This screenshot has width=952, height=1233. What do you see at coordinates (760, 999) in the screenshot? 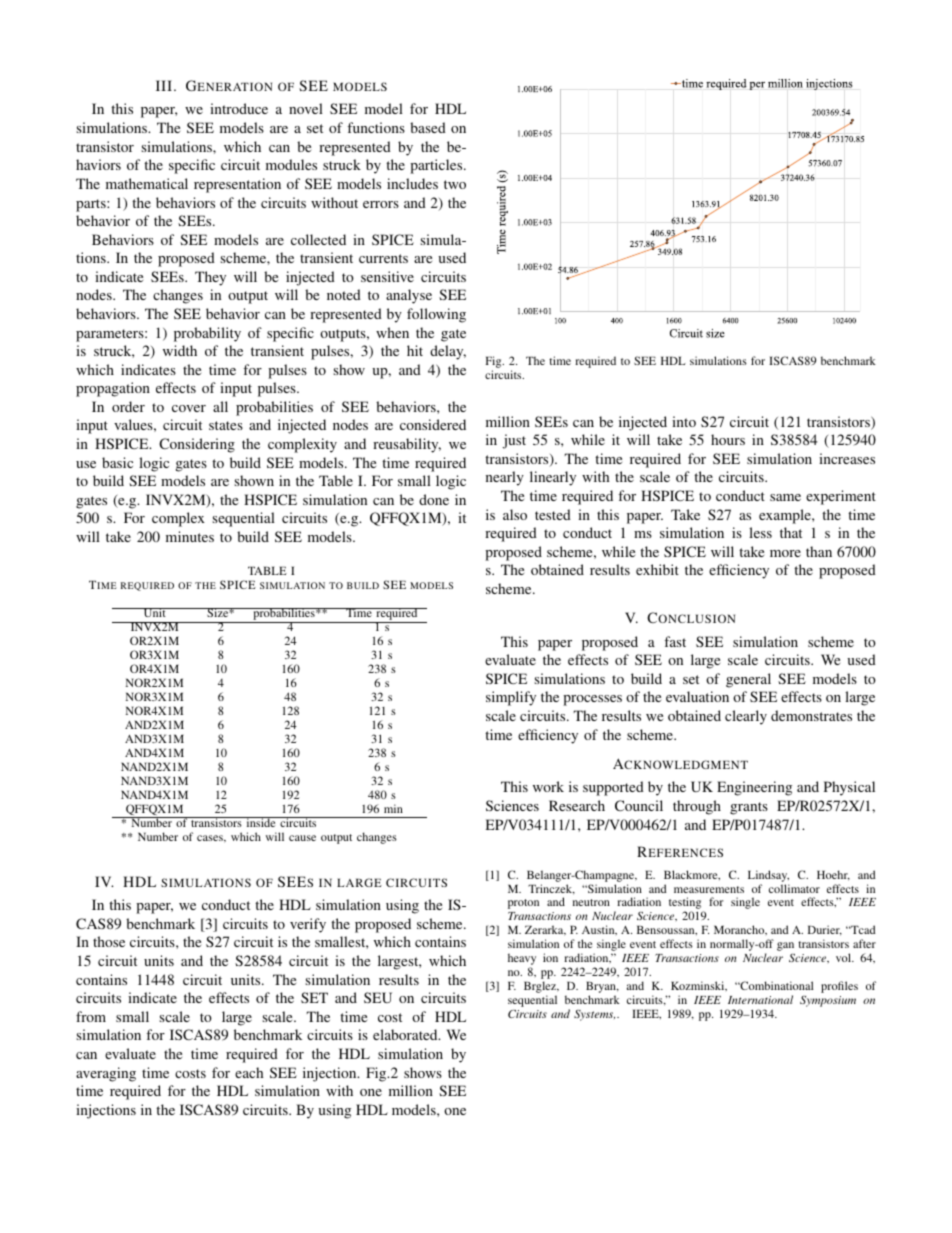
I see `International` at bounding box center [760, 999].
